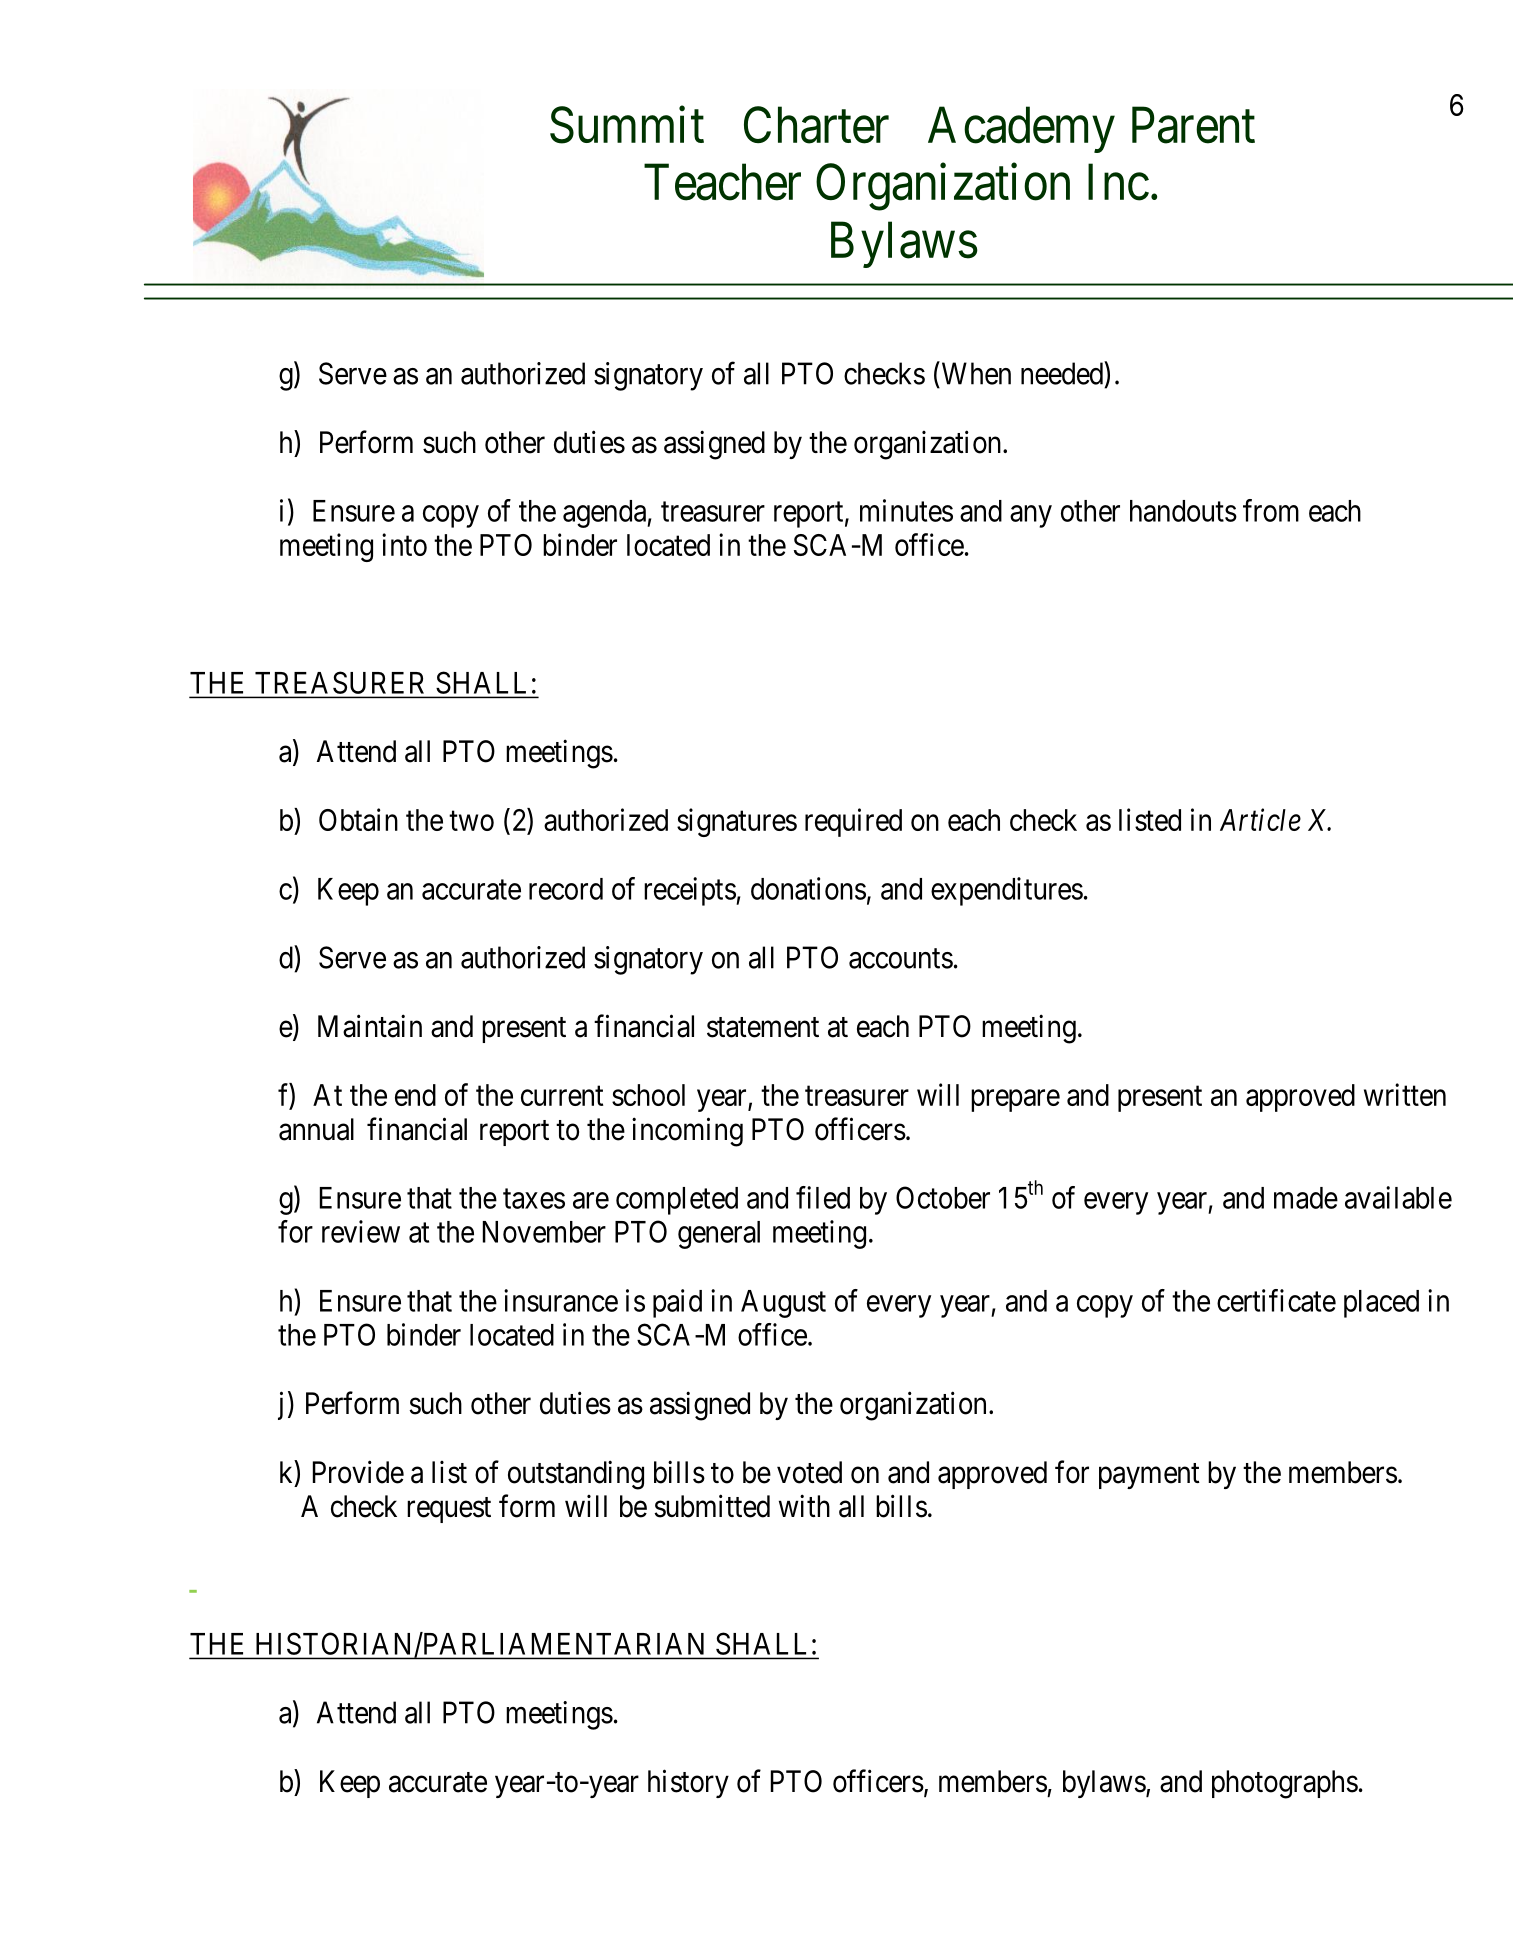  What do you see at coordinates (823, 1197) in the page?
I see `filed` at bounding box center [823, 1197].
